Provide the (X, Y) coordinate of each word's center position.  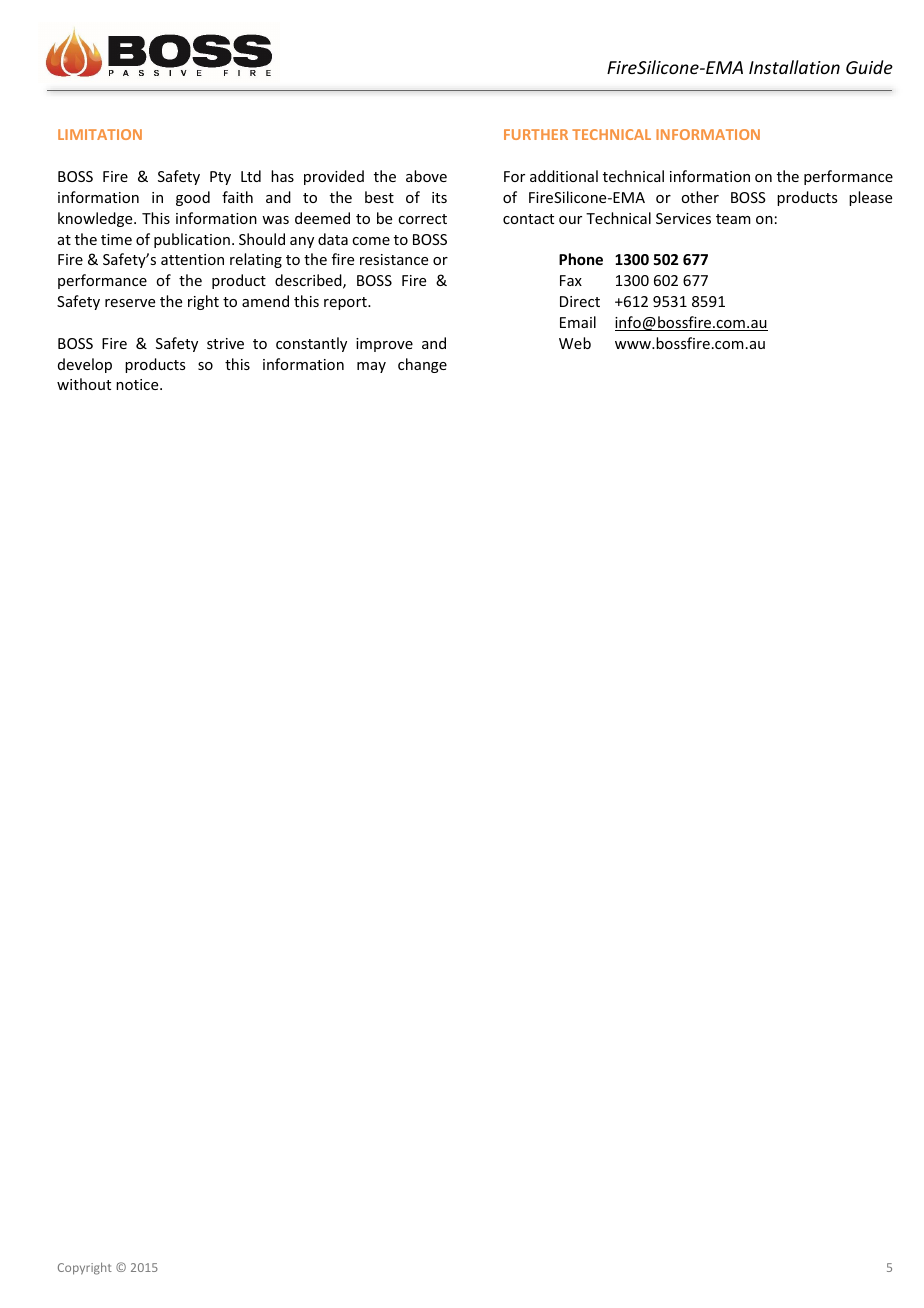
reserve (130, 303)
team (733, 219)
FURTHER (536, 134)
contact (528, 219)
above (426, 176)
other (700, 197)
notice (138, 384)
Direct (580, 301)
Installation (794, 67)
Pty (220, 178)
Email (578, 322)
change (422, 365)
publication (192, 240)
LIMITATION (100, 134)
